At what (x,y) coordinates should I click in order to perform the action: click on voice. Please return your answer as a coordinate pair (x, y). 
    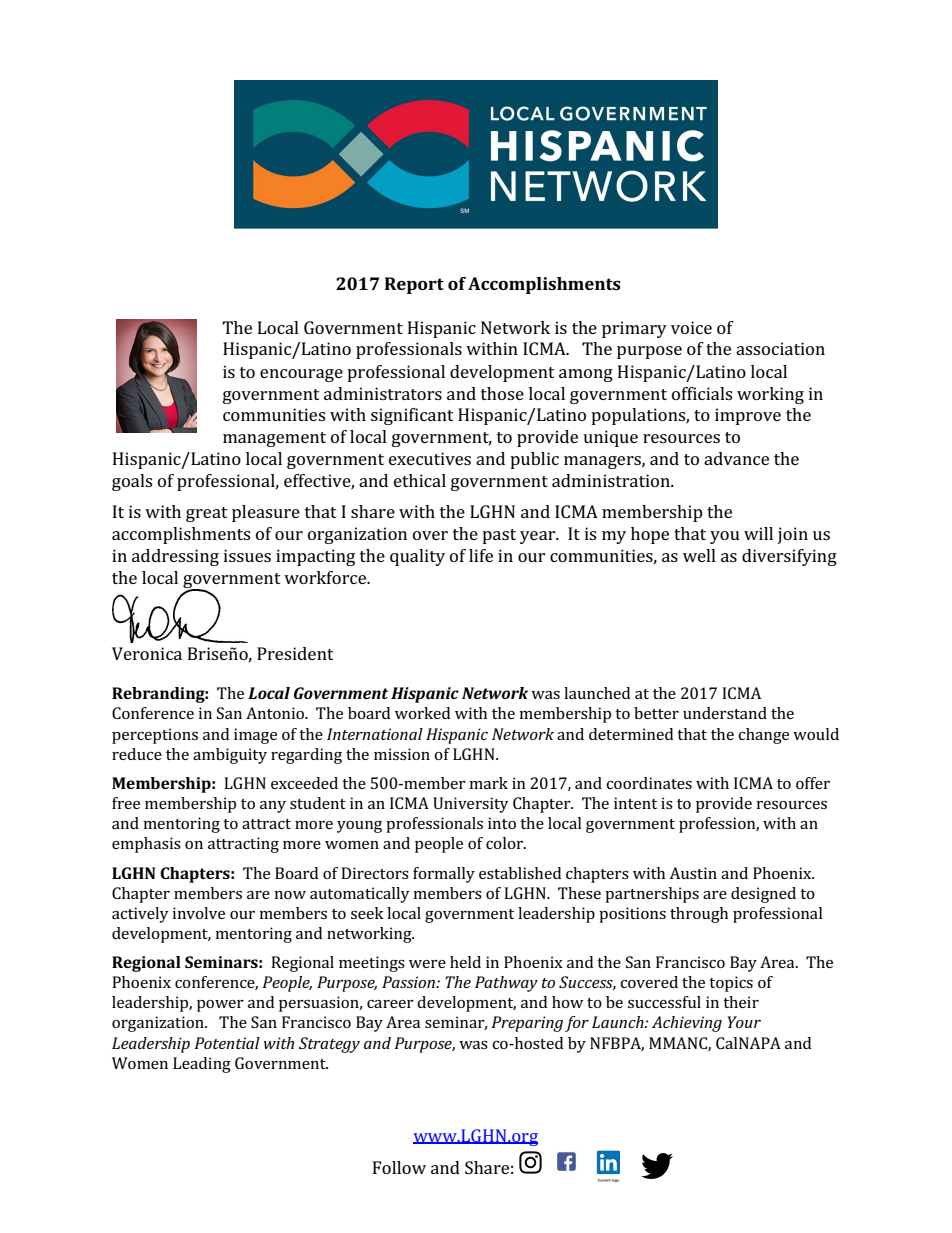
    Looking at the image, I should click on (691, 327).
